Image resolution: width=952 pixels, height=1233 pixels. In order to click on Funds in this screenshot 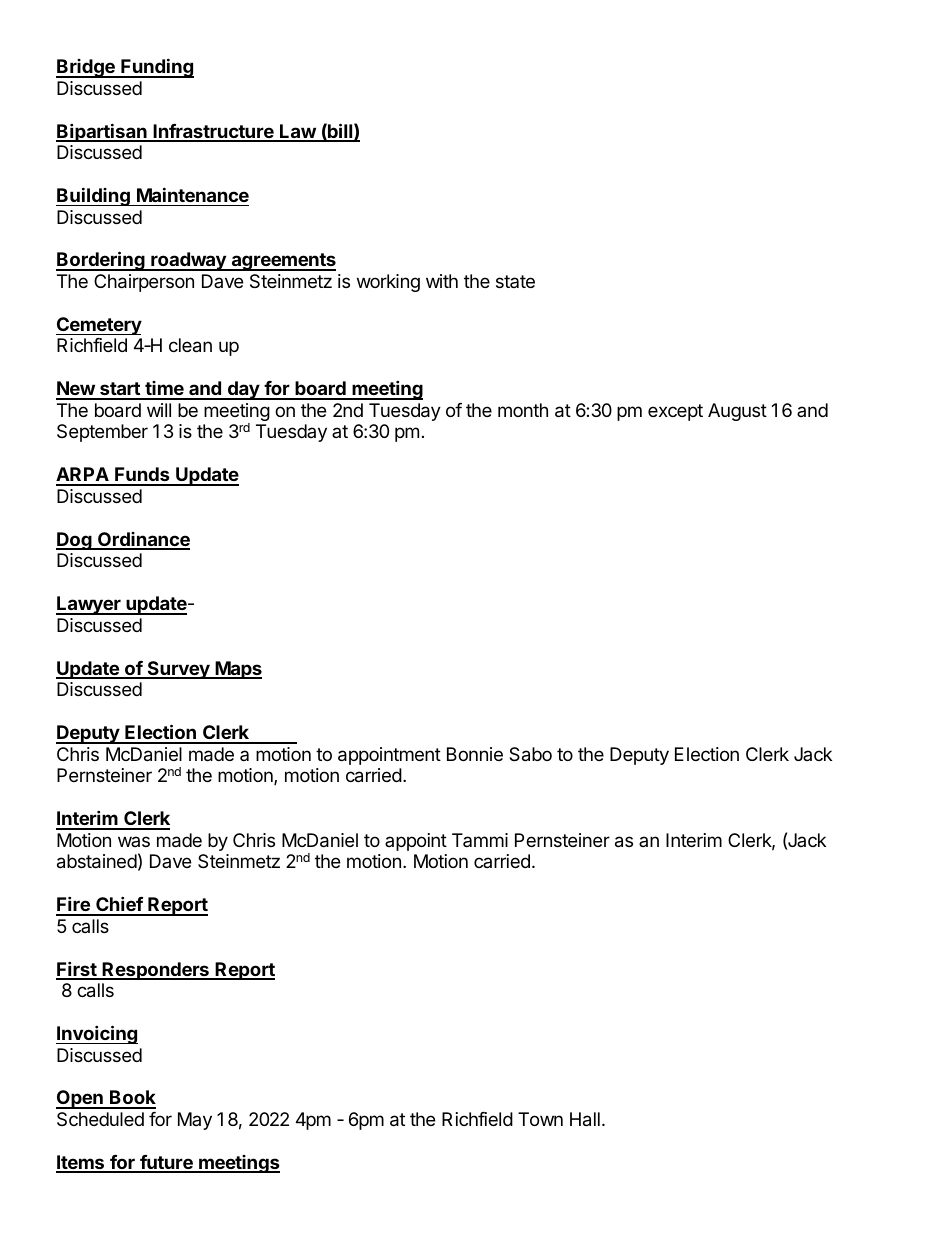, I will do `click(142, 476)`.
